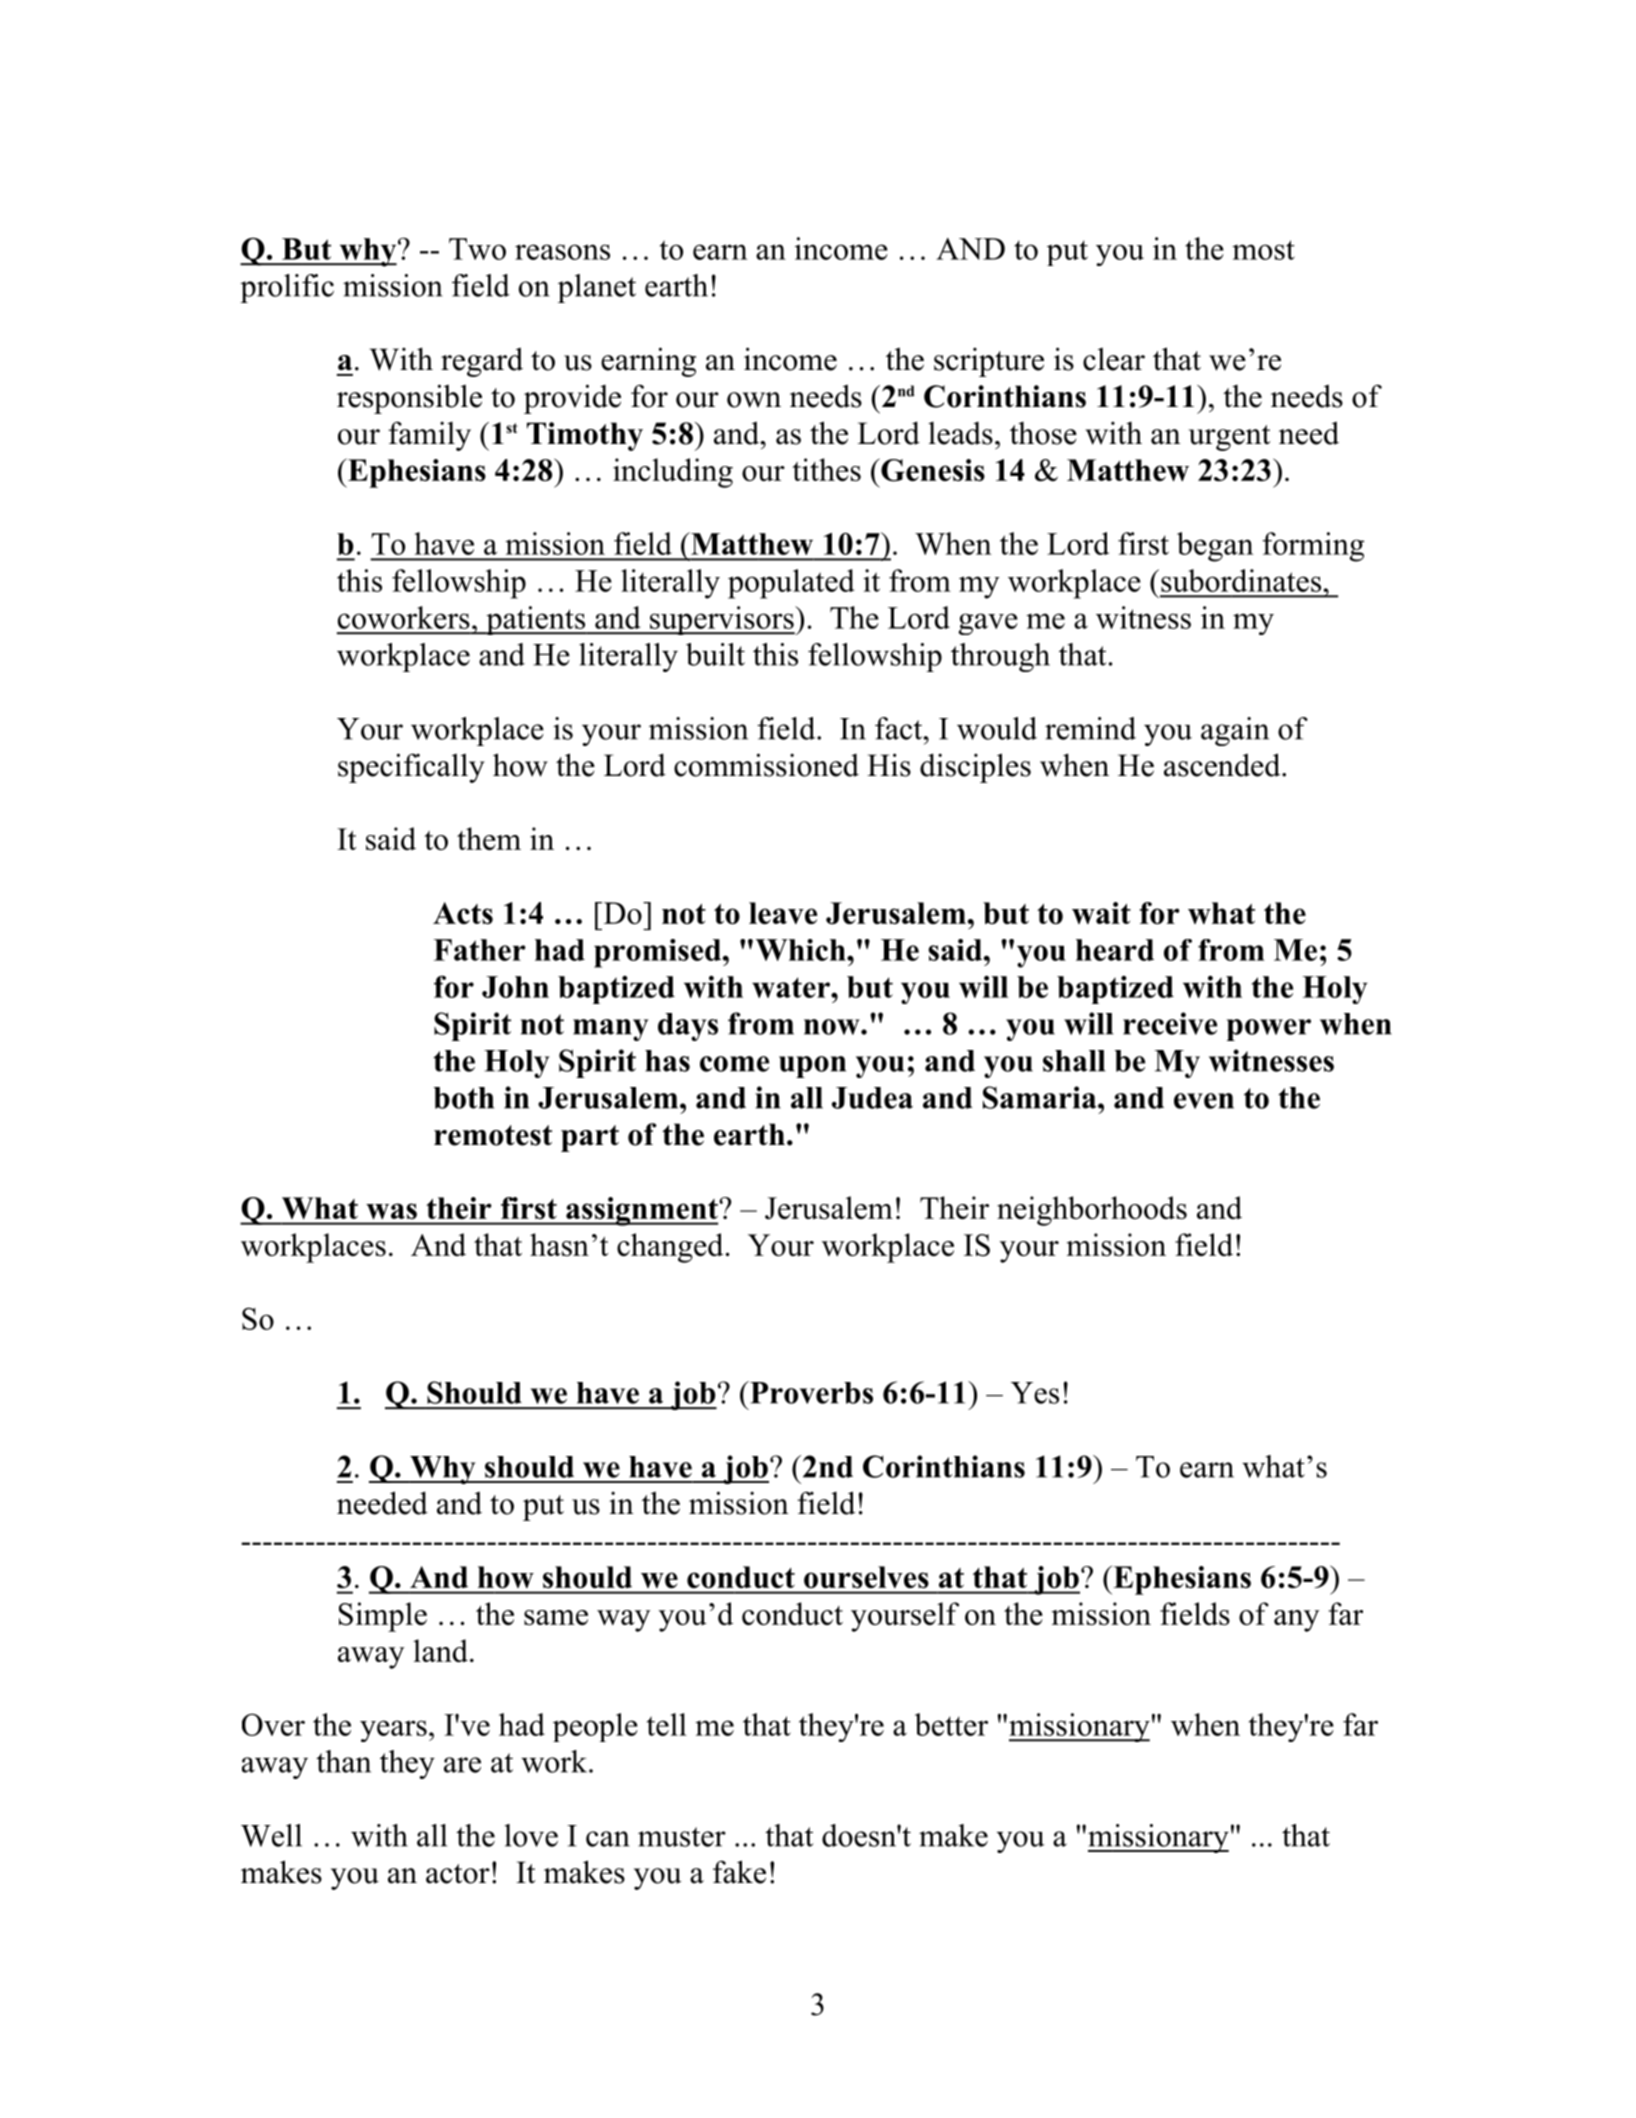 The height and width of the document is (2118, 1636). I want to click on own, so click(754, 400).
